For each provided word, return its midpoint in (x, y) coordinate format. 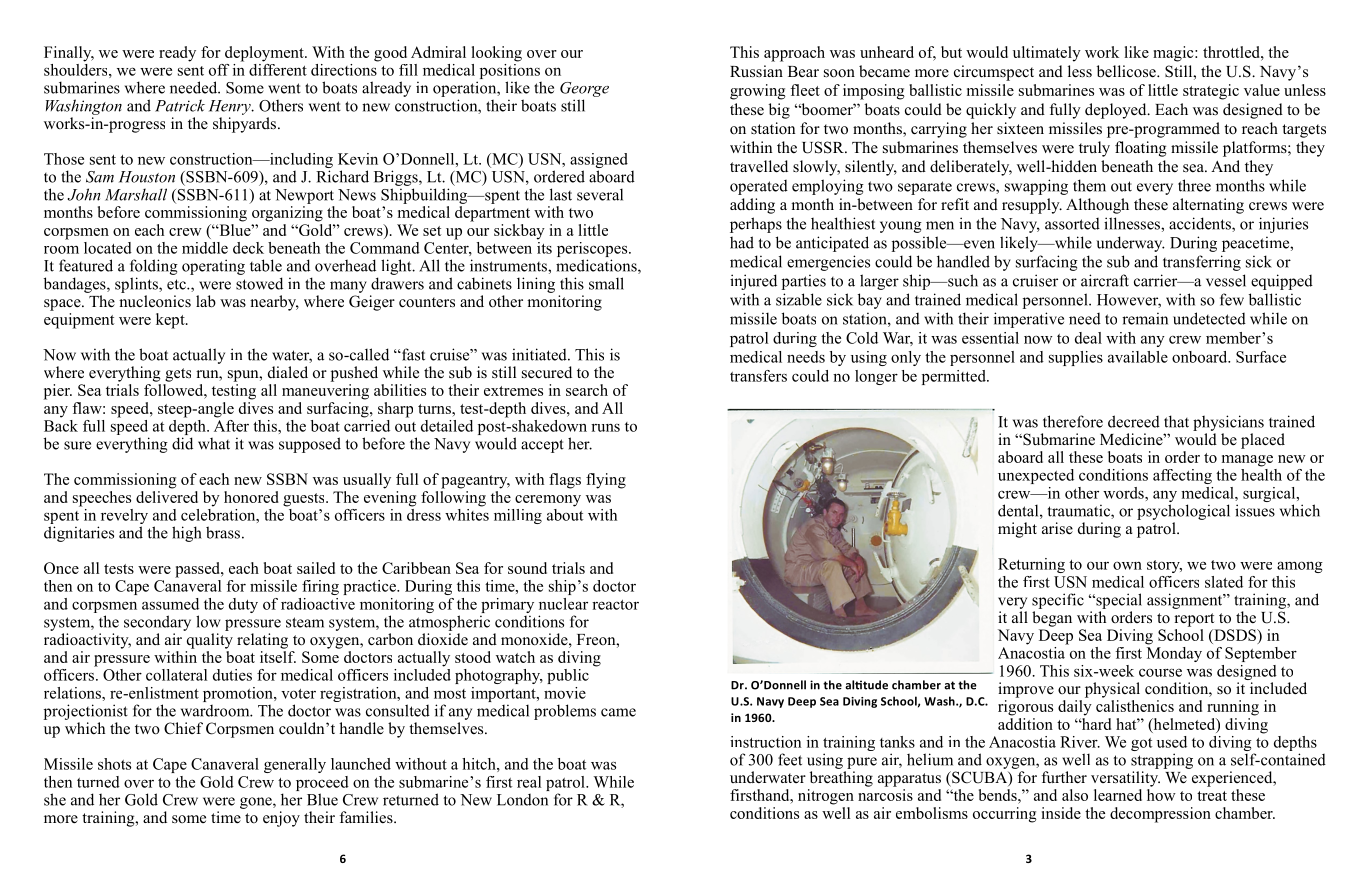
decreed (1134, 421)
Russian (756, 71)
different (278, 68)
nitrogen (826, 797)
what (214, 443)
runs (605, 428)
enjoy (281, 819)
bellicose (1127, 71)
